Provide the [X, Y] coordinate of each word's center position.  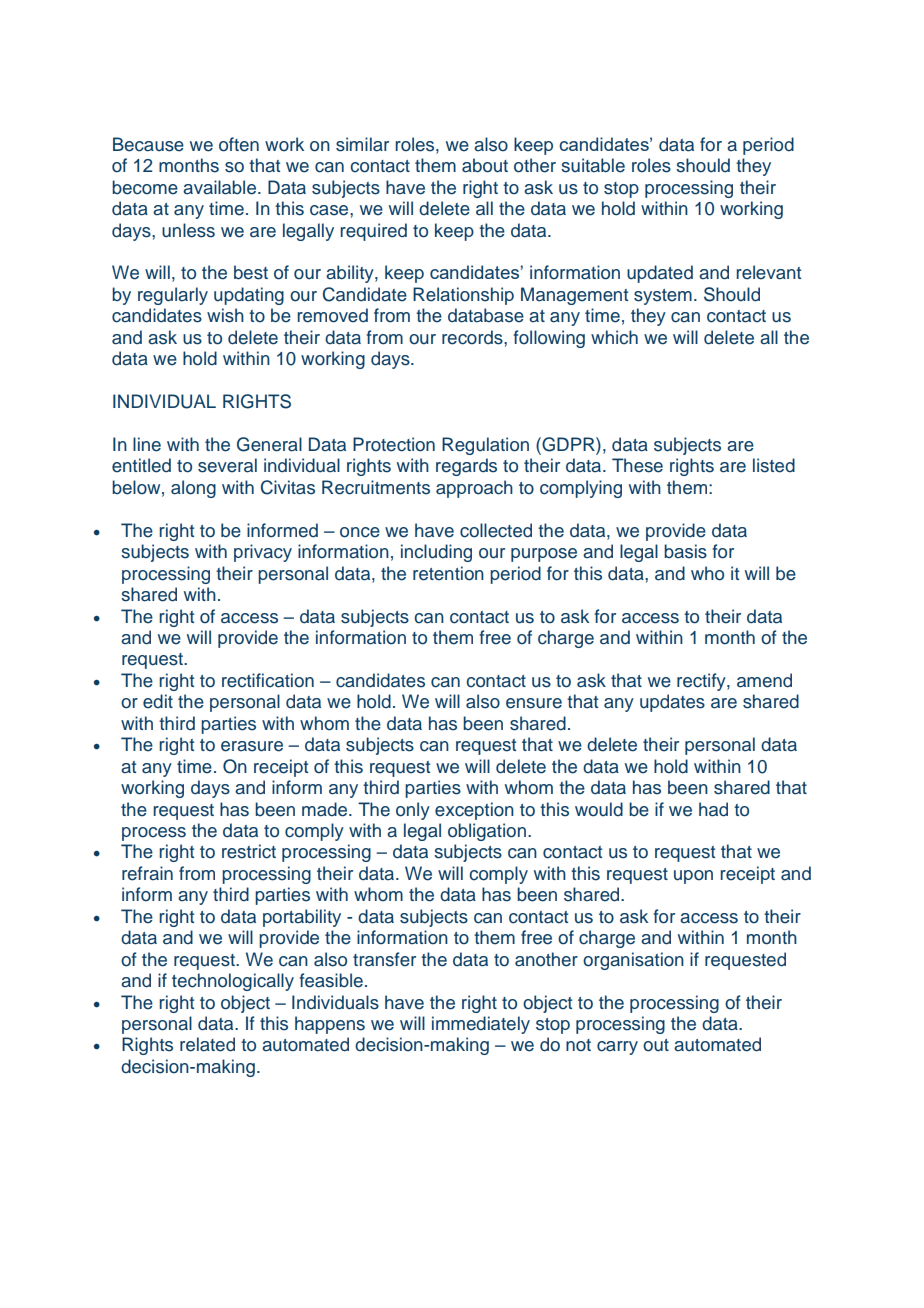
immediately [481, 1025]
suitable [593, 165]
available [221, 187]
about [485, 165]
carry [617, 1048]
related [207, 1044]
